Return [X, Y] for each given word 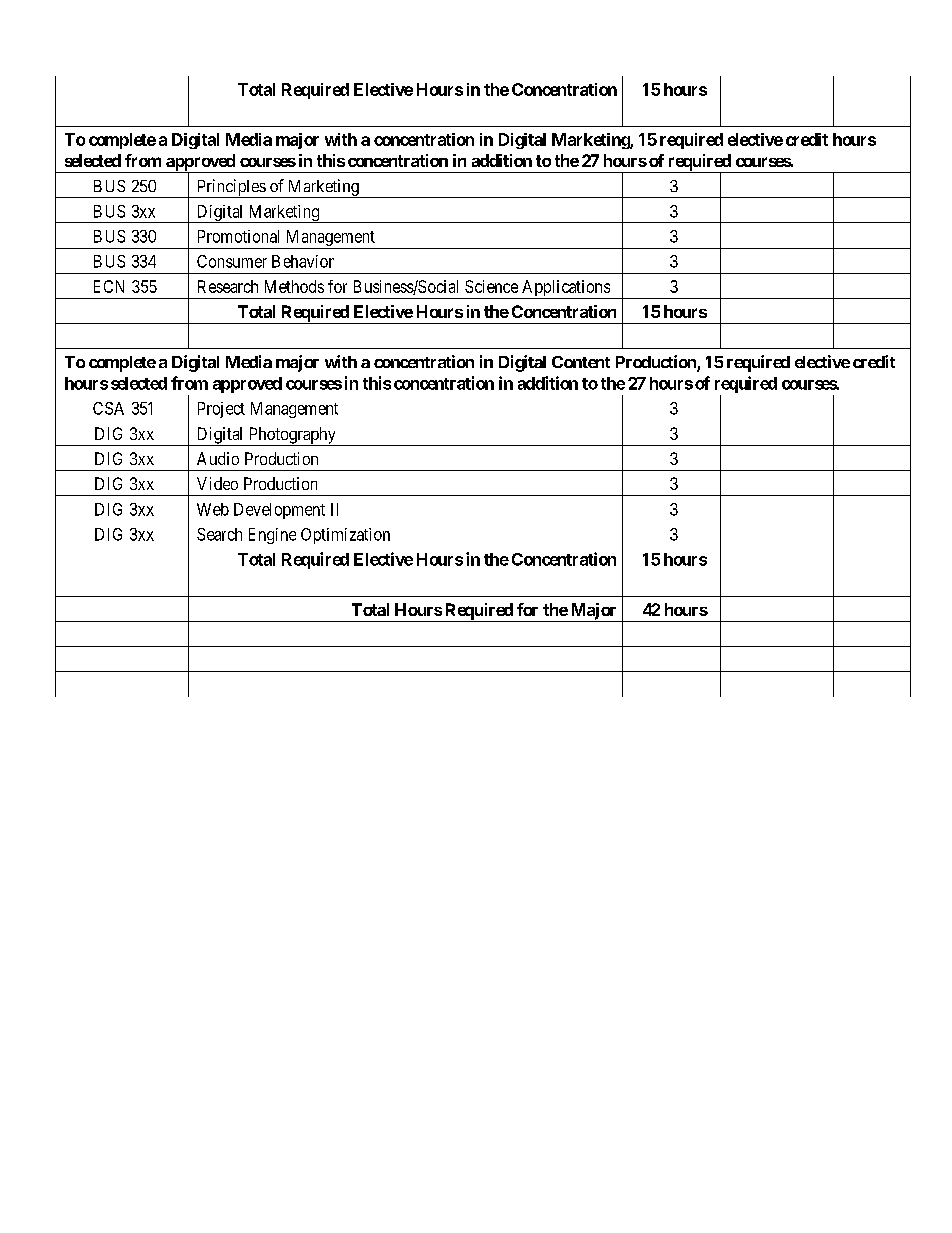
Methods [294, 286]
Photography [292, 436]
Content [581, 362]
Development [279, 511]
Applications [565, 289]
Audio [218, 458]
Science [491, 286]
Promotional [238, 236]
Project [221, 410]
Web [213, 509]
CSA [108, 408]
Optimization [345, 536]
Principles [230, 188]
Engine [272, 536]
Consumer [232, 261]
